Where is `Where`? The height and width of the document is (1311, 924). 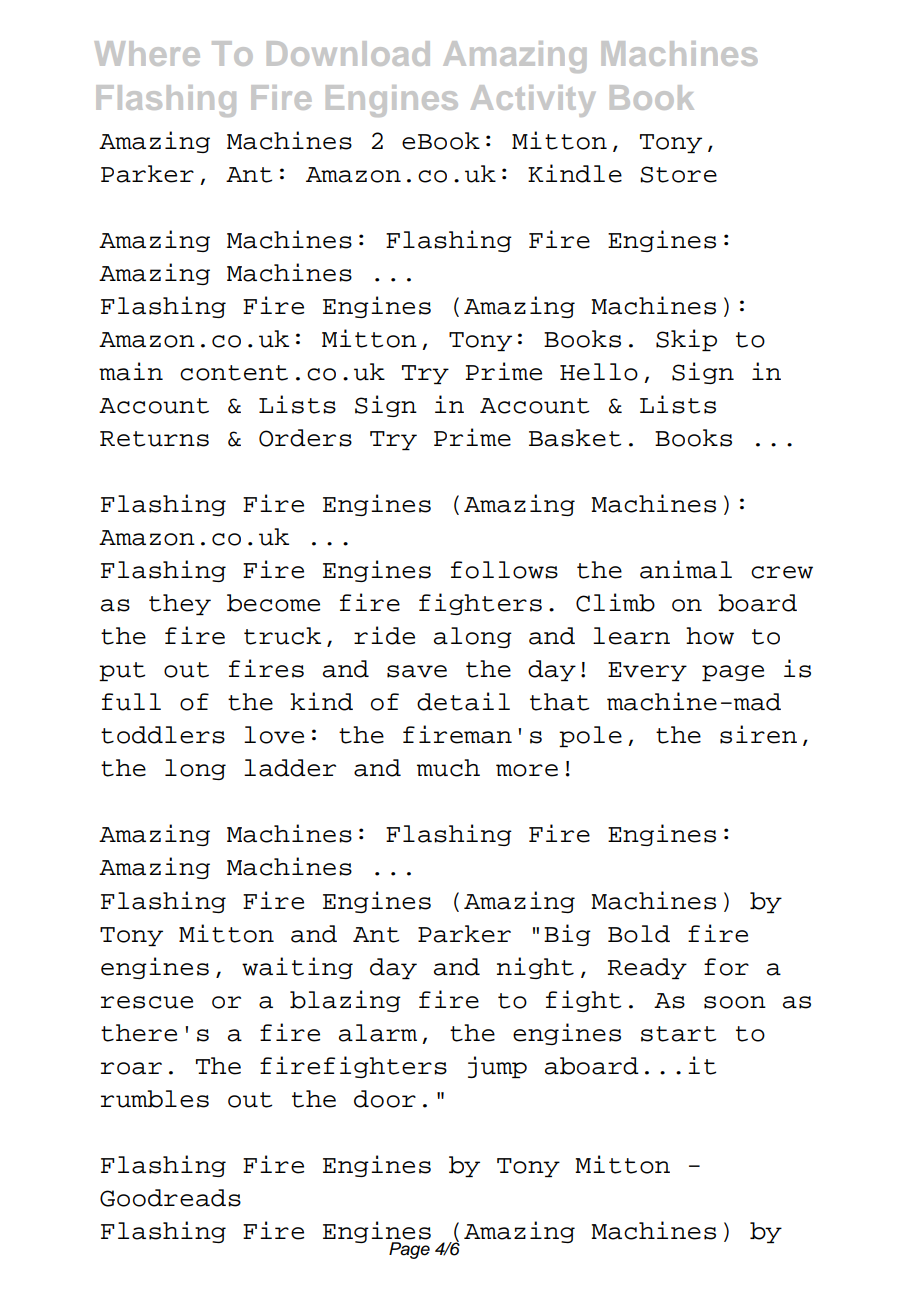 Where is located at coordinates (147, 53).
